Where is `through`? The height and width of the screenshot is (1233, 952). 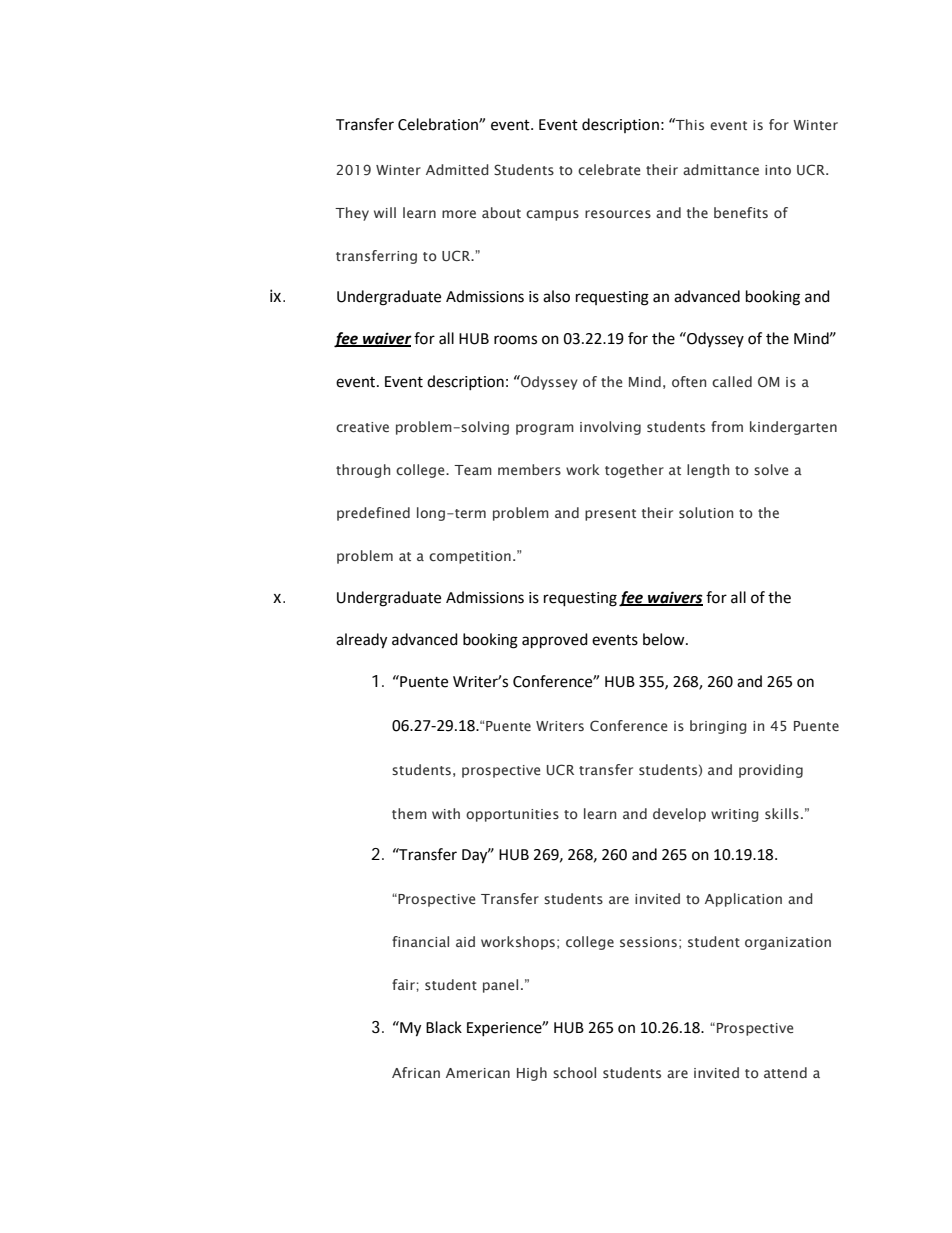 through is located at coordinates (363, 471).
